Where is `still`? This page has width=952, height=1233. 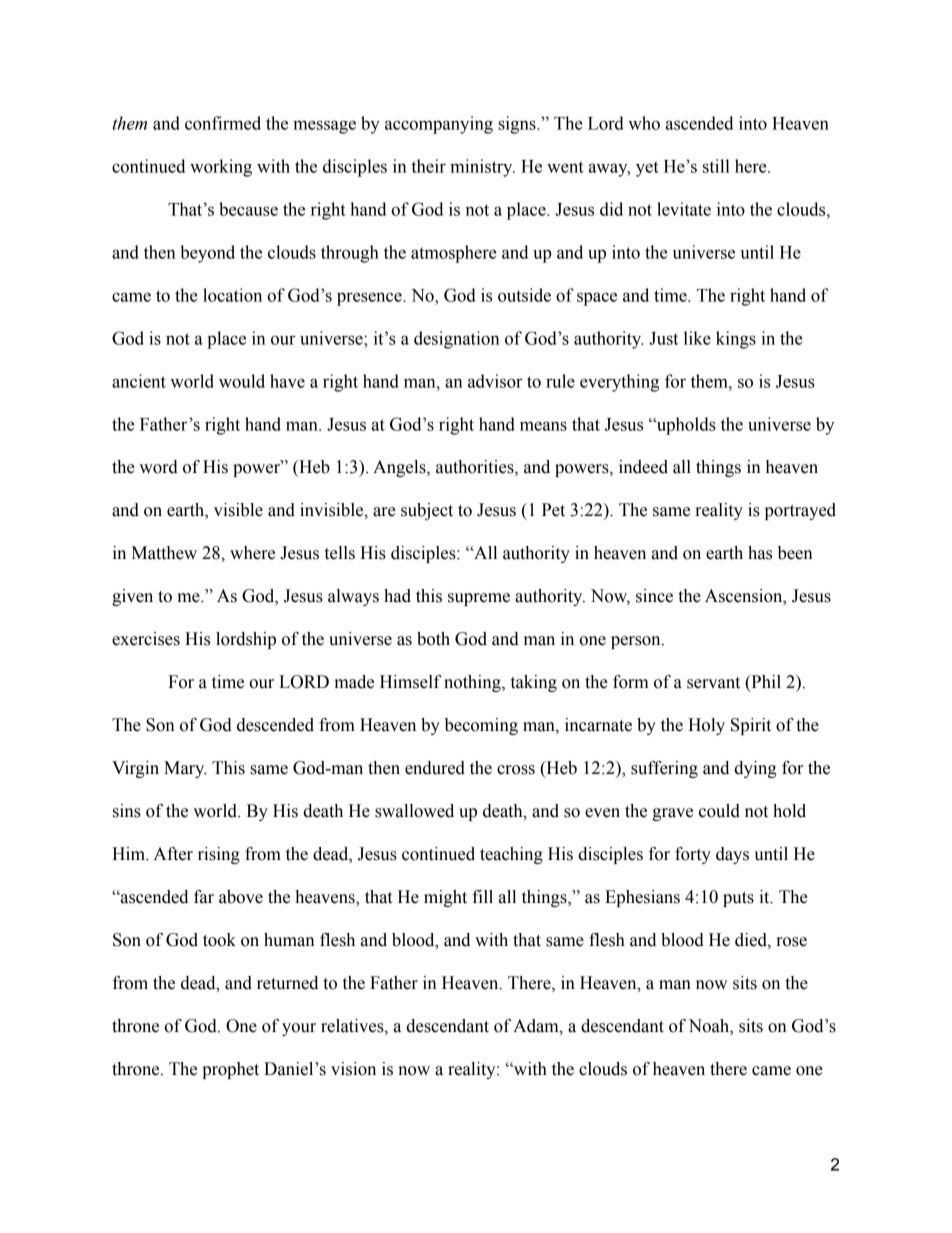
still is located at coordinates (716, 166).
